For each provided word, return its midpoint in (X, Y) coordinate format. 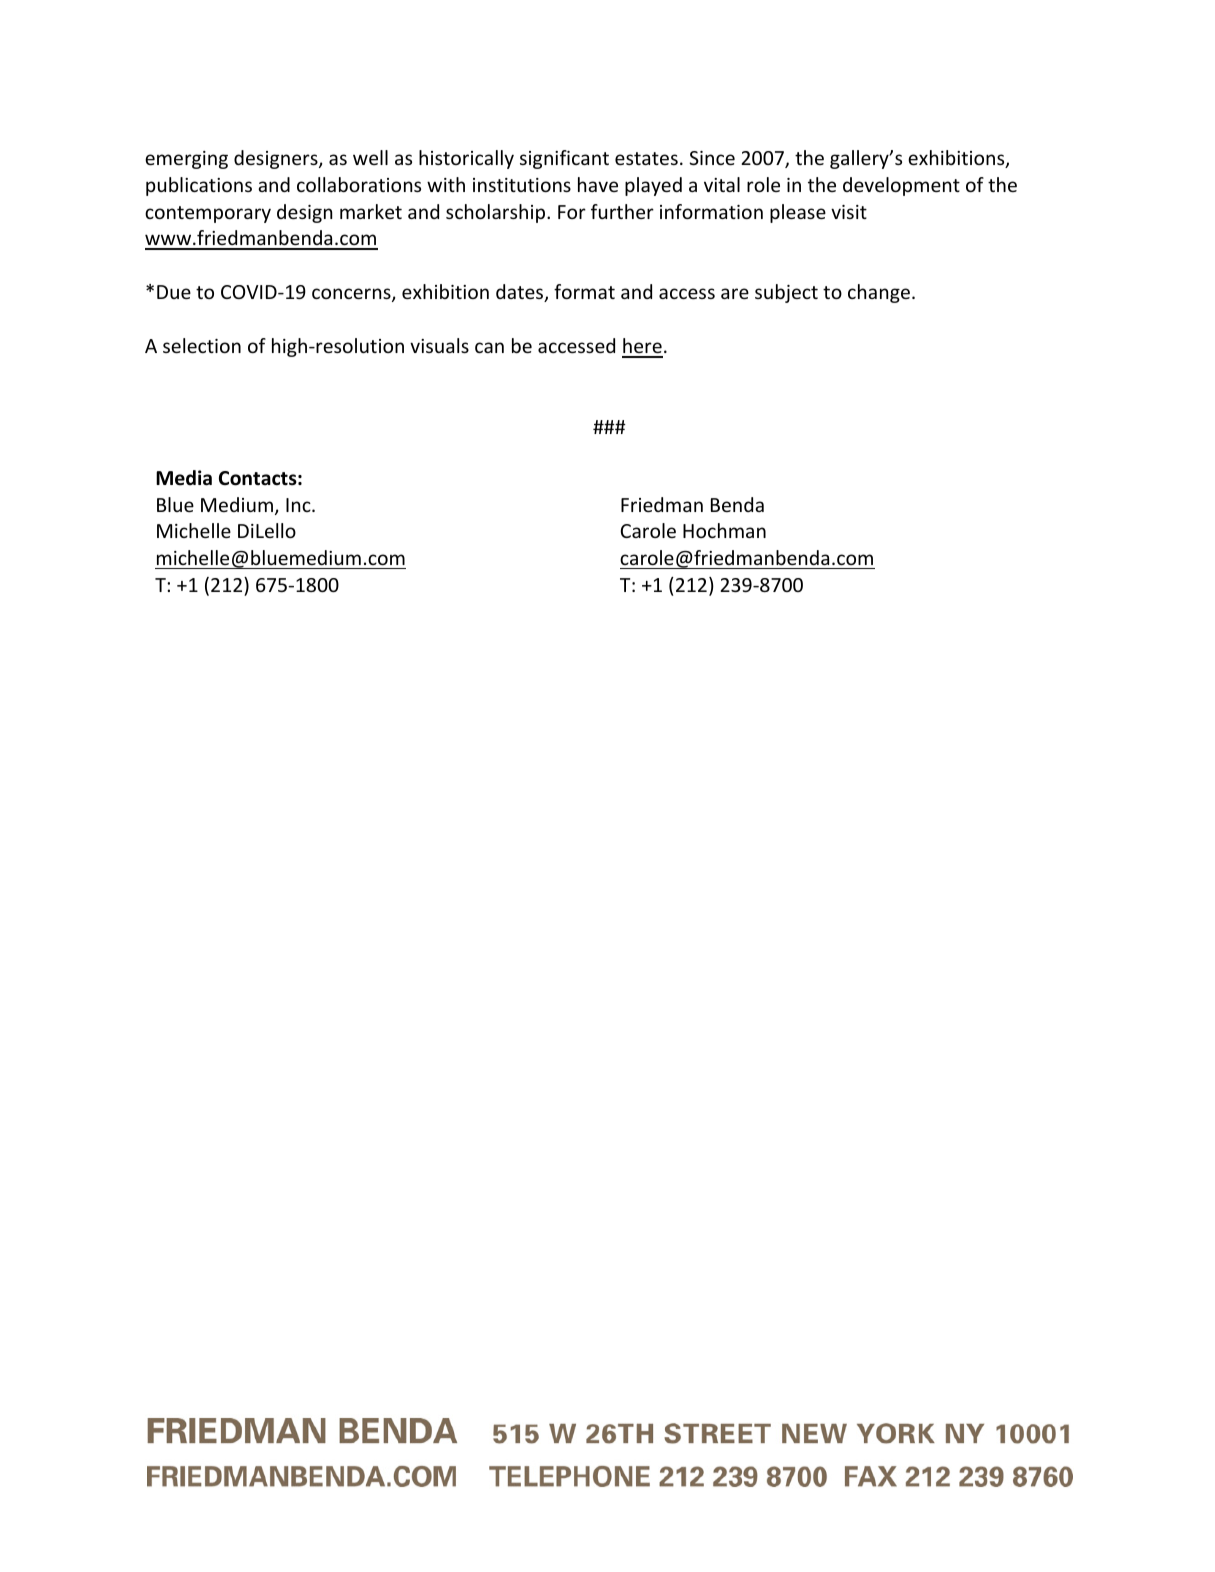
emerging (186, 160)
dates (521, 293)
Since (712, 158)
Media (184, 478)
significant (564, 159)
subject (786, 293)
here (642, 347)
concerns (352, 295)
